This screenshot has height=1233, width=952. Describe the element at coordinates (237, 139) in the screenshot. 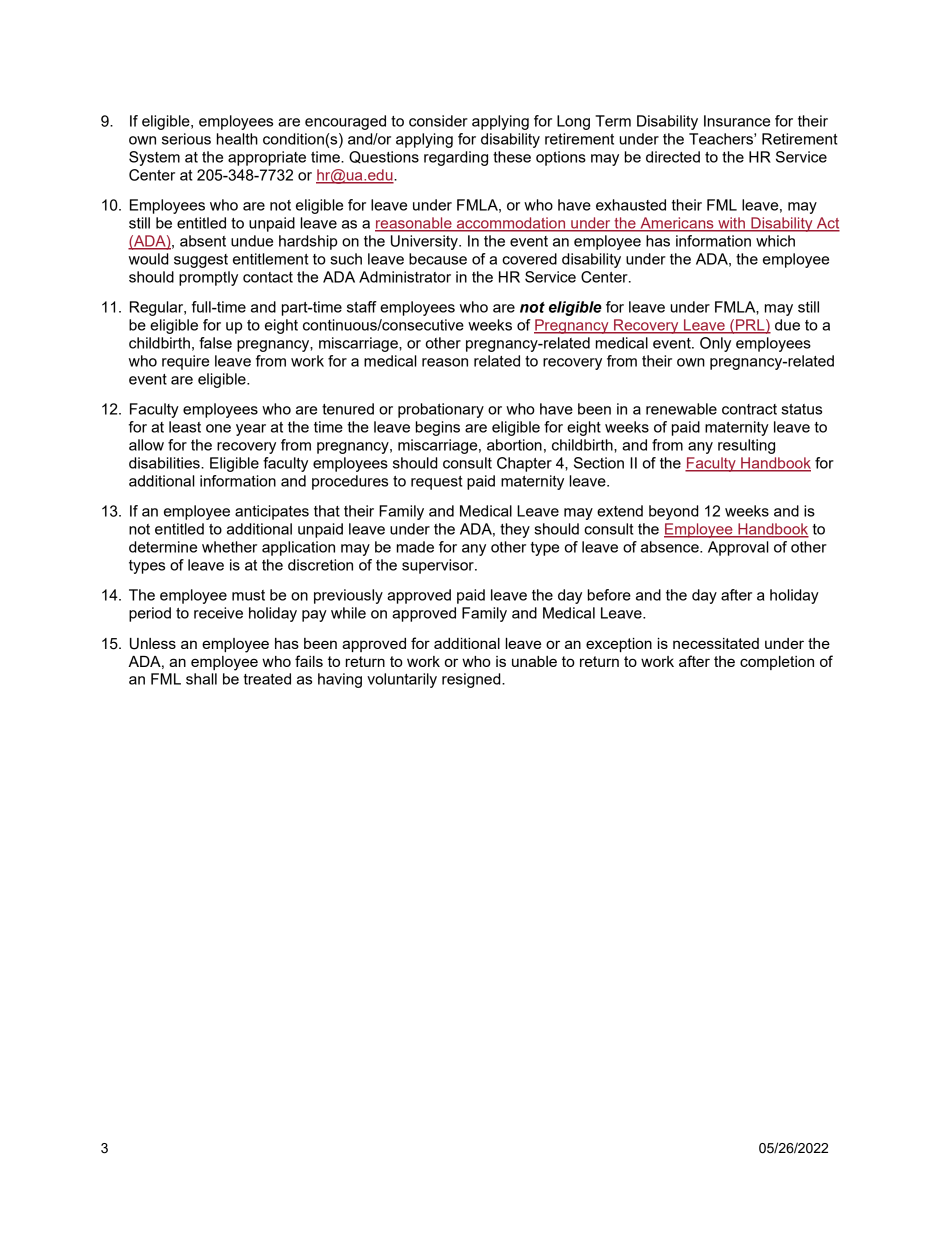

I see `health` at that location.
